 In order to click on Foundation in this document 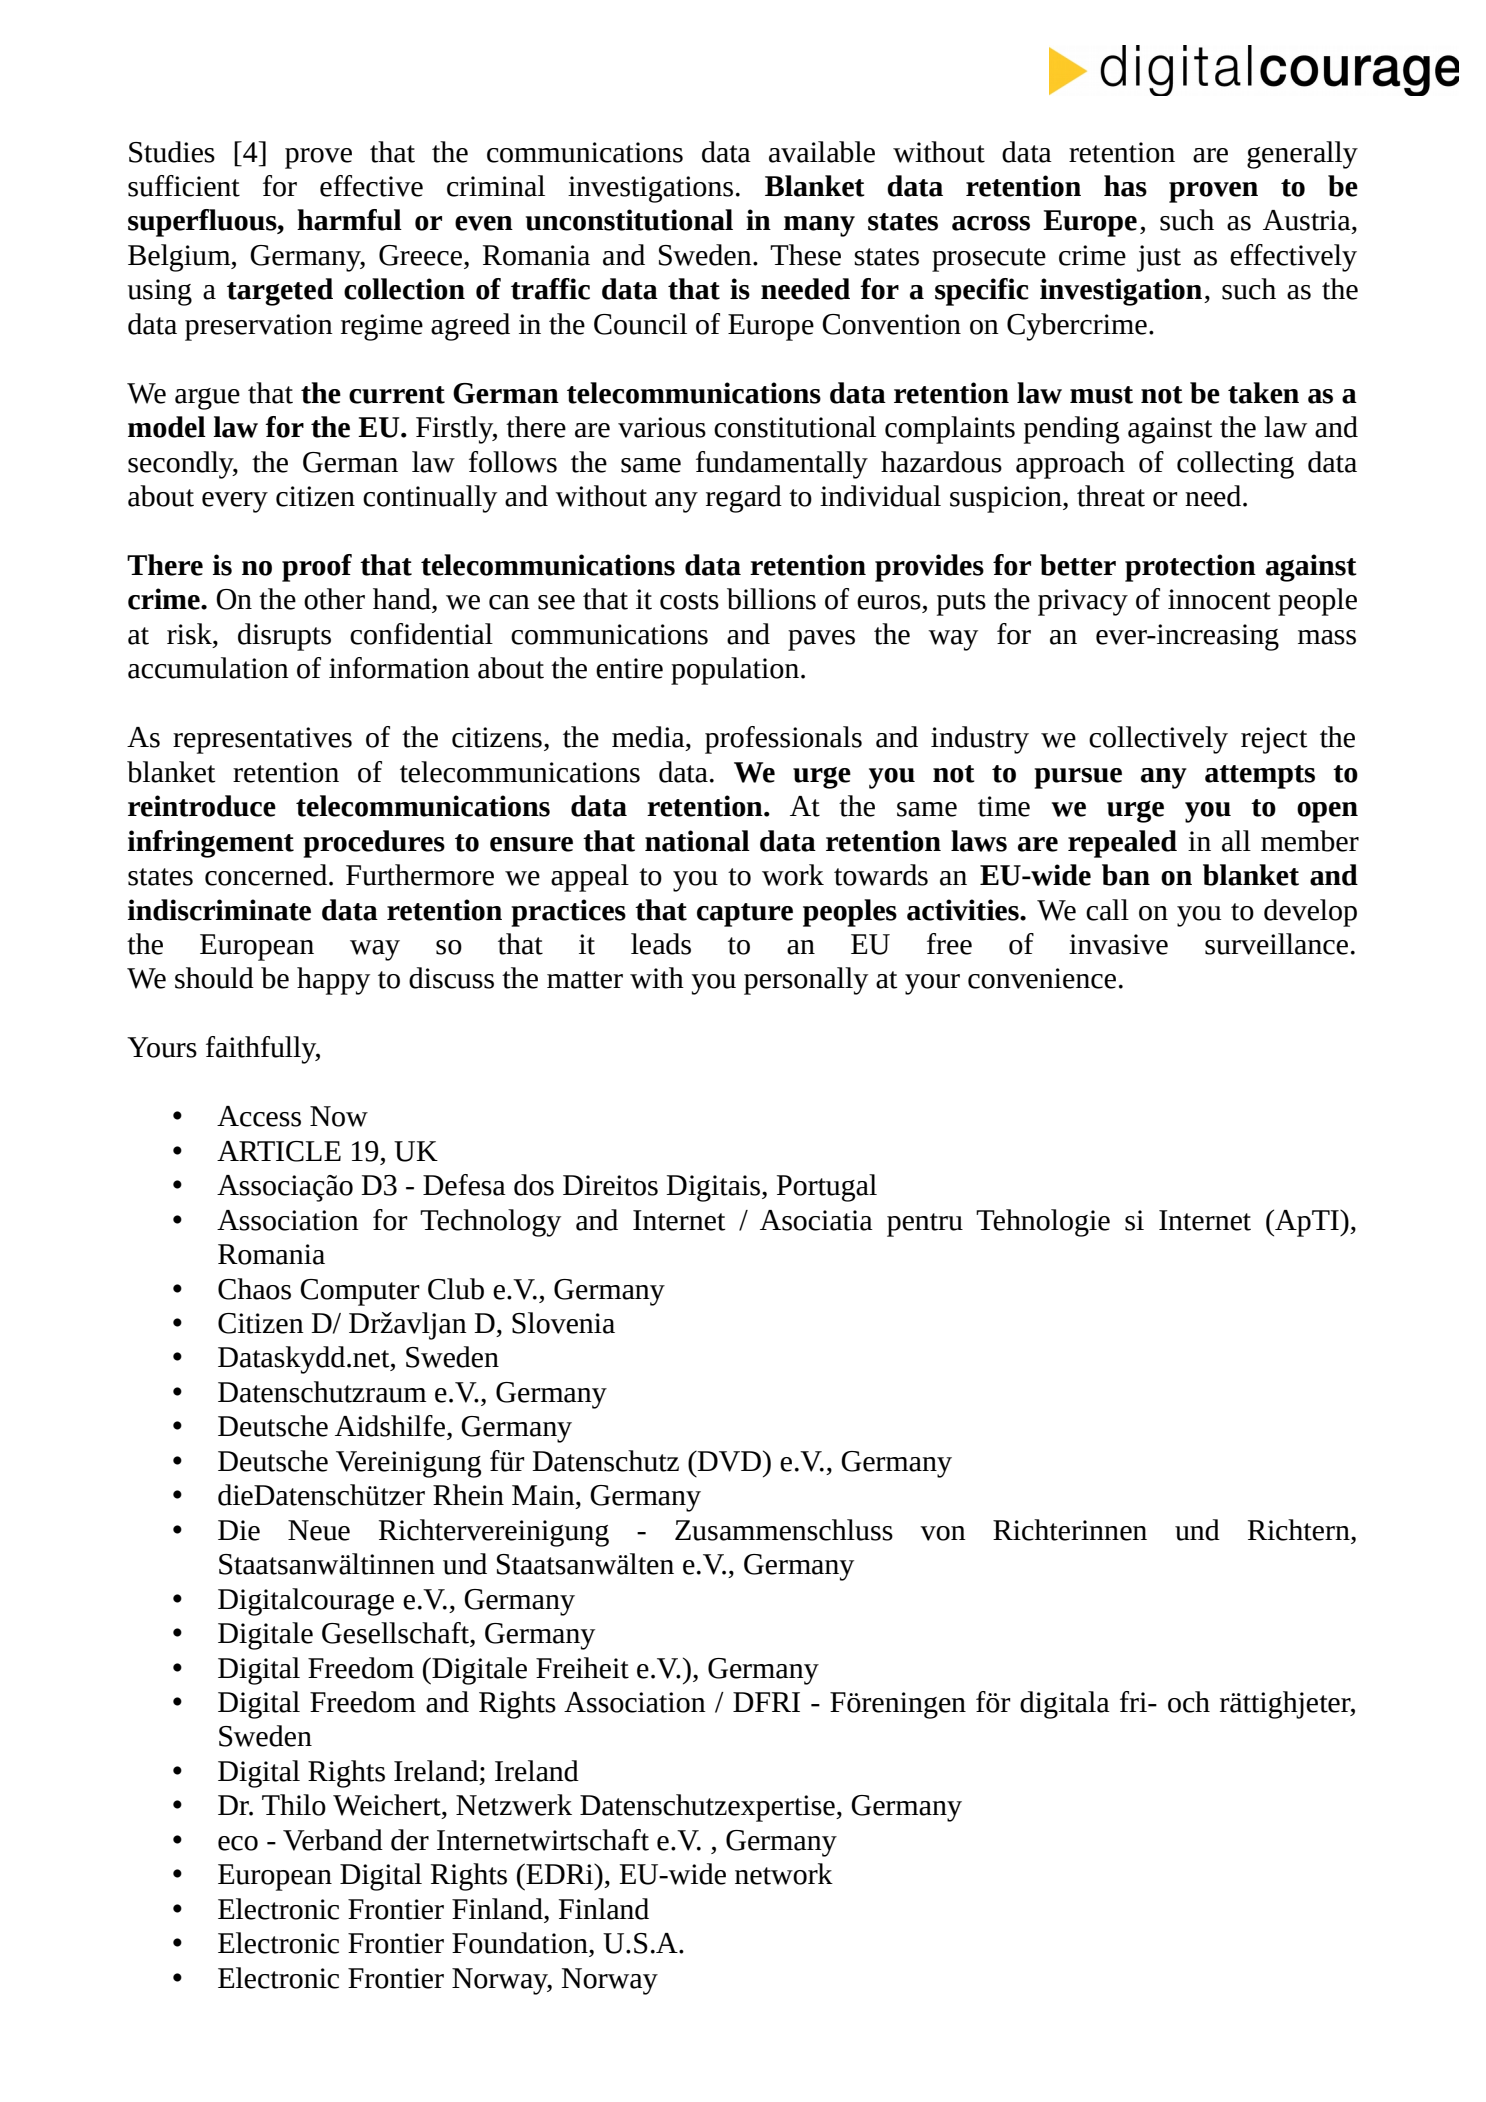, I will do `click(521, 1943)`.
